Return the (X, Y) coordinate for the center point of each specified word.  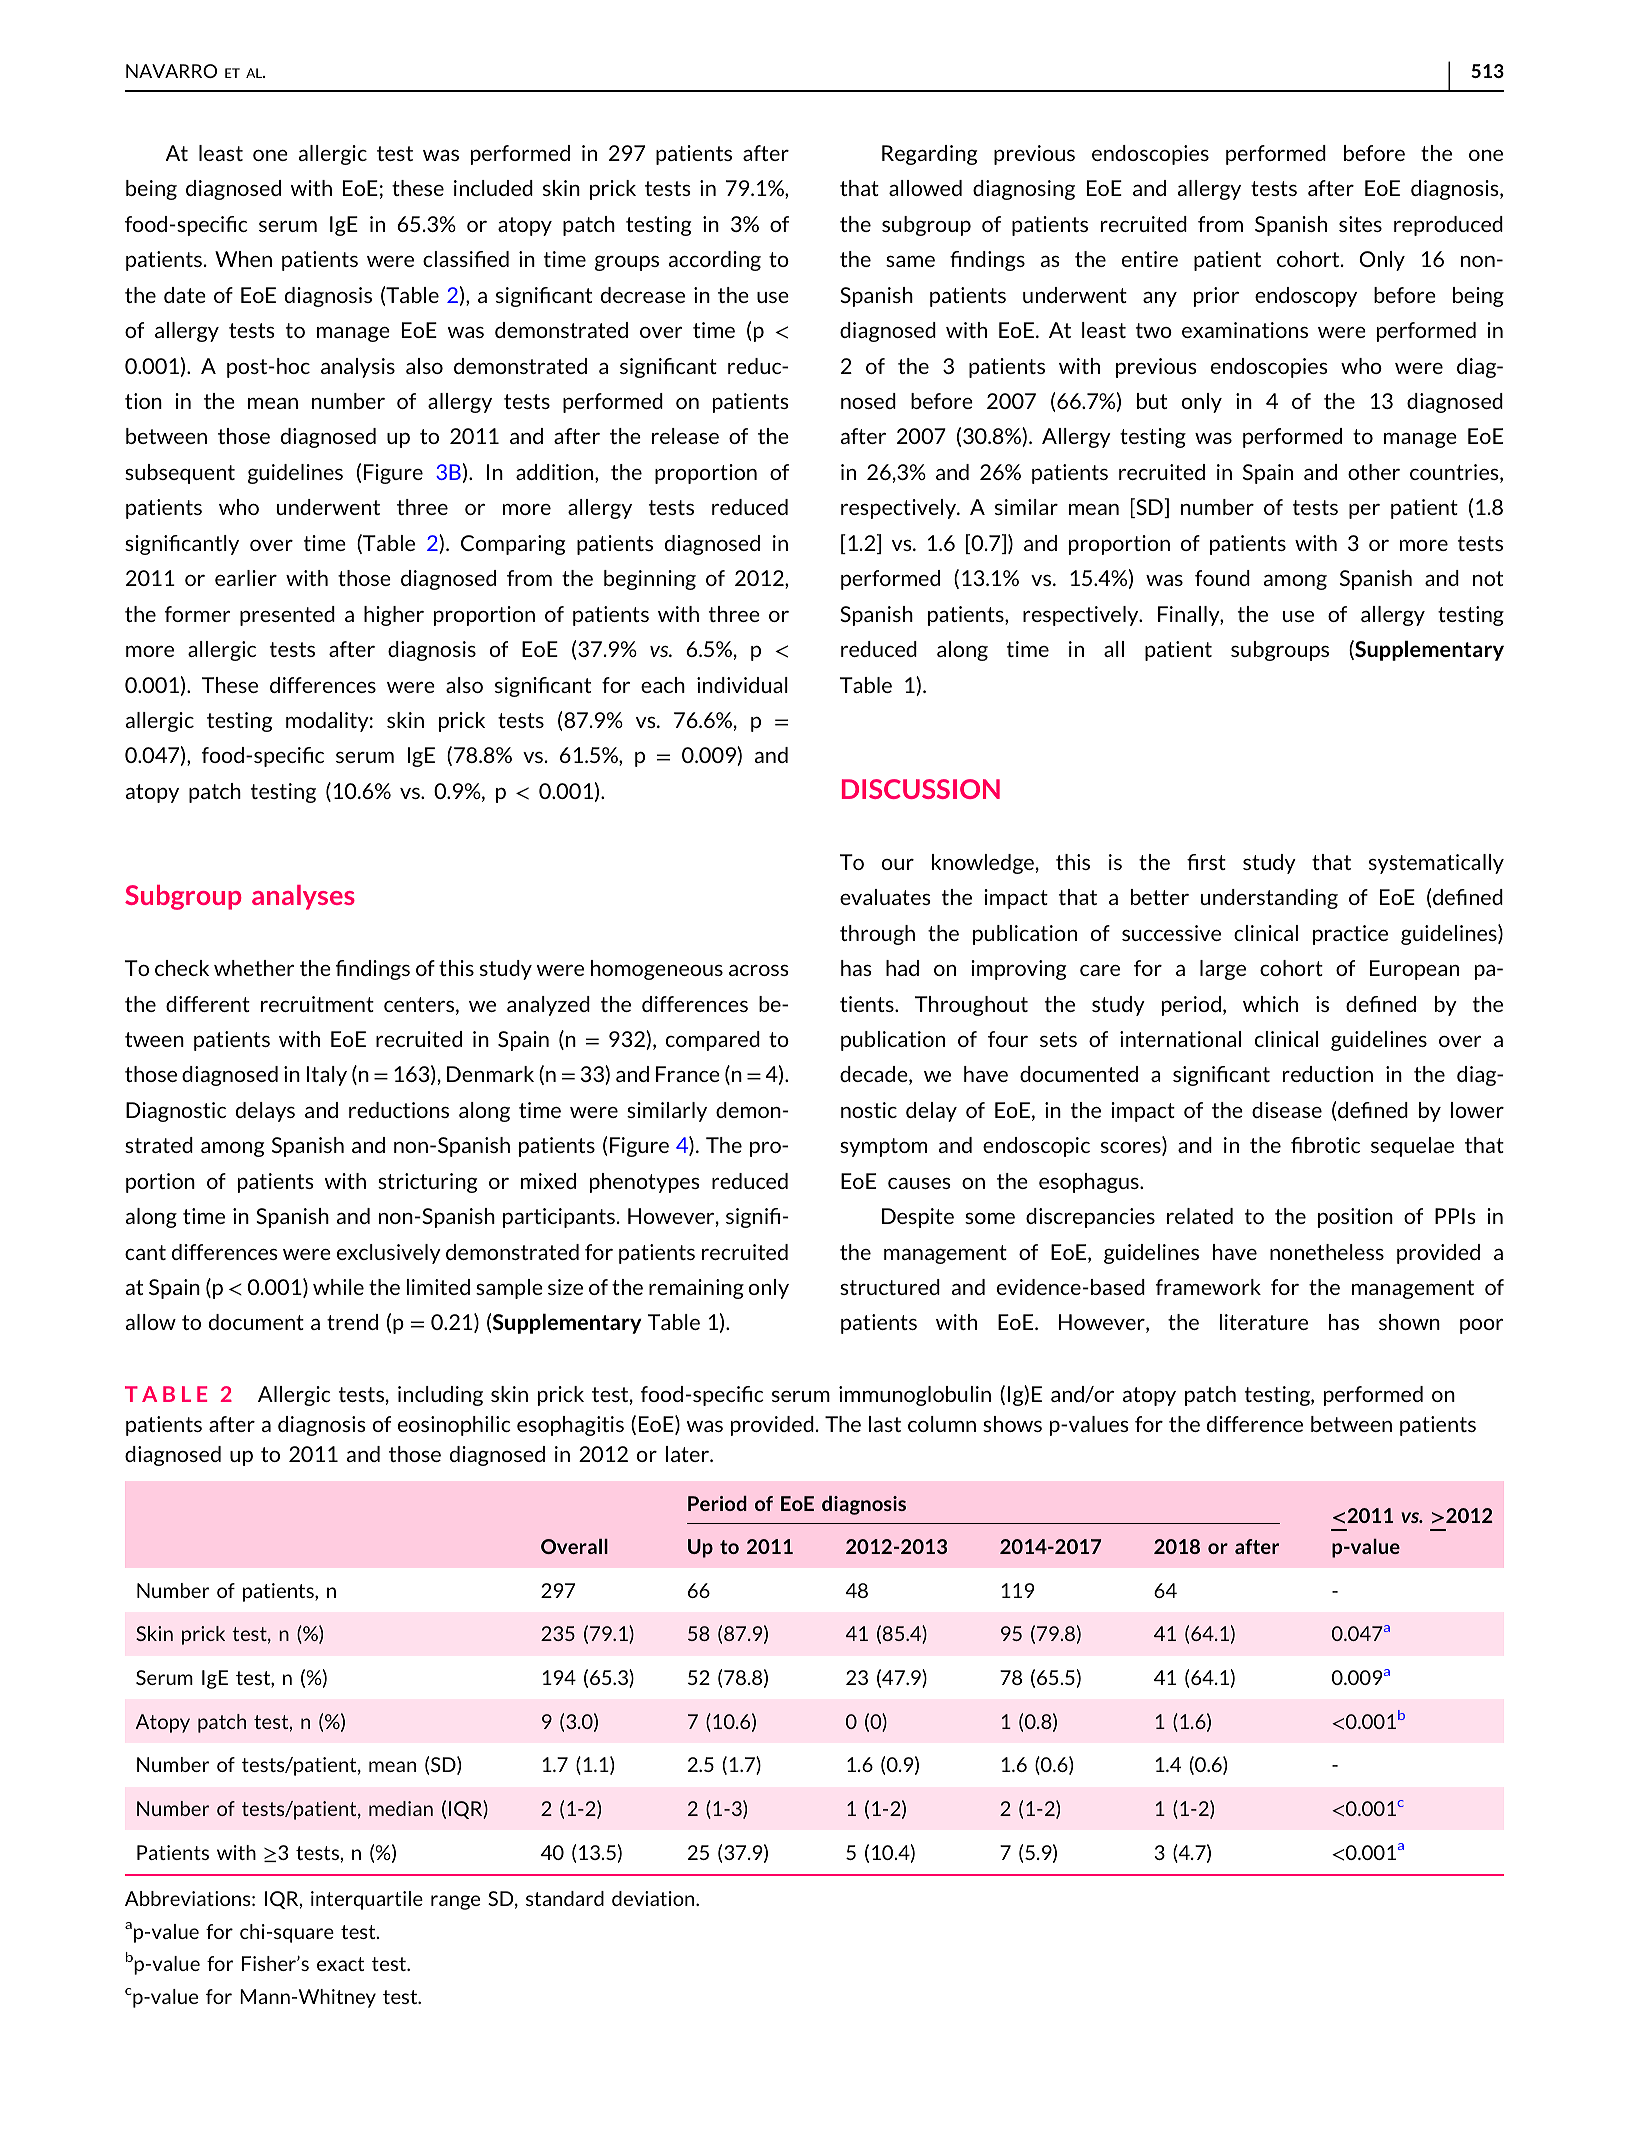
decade (875, 1075)
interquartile (367, 1900)
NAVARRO (171, 71)
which (1270, 1004)
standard (565, 1898)
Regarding (929, 155)
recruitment (317, 1004)
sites (1360, 224)
